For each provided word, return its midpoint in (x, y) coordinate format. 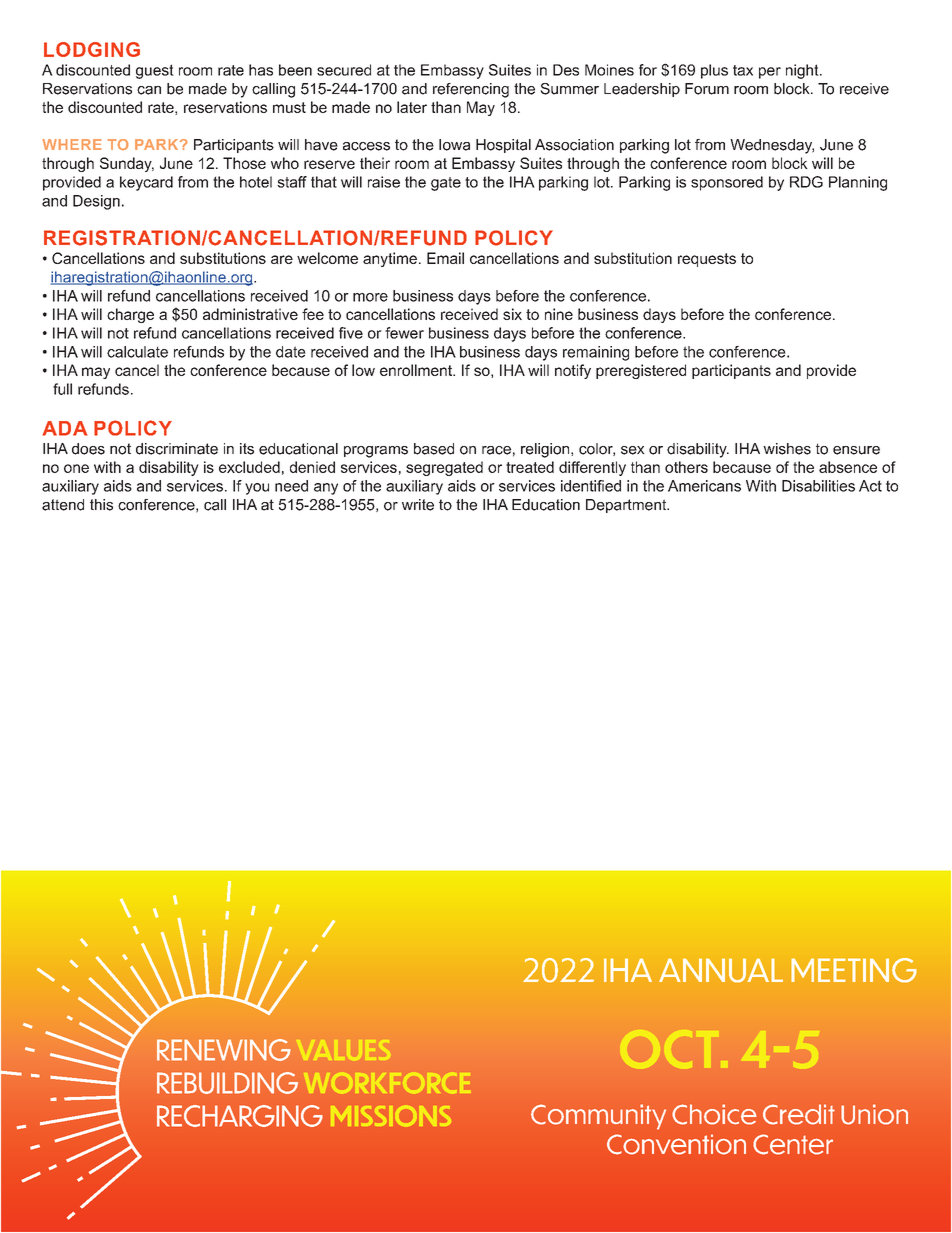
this (101, 505)
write (418, 505)
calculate (137, 352)
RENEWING (224, 1050)
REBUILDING (227, 1083)
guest (155, 71)
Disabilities (818, 486)
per (770, 73)
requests (707, 260)
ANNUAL (721, 970)
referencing (471, 90)
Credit (799, 1114)
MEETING (854, 970)
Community (598, 1117)
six (512, 314)
